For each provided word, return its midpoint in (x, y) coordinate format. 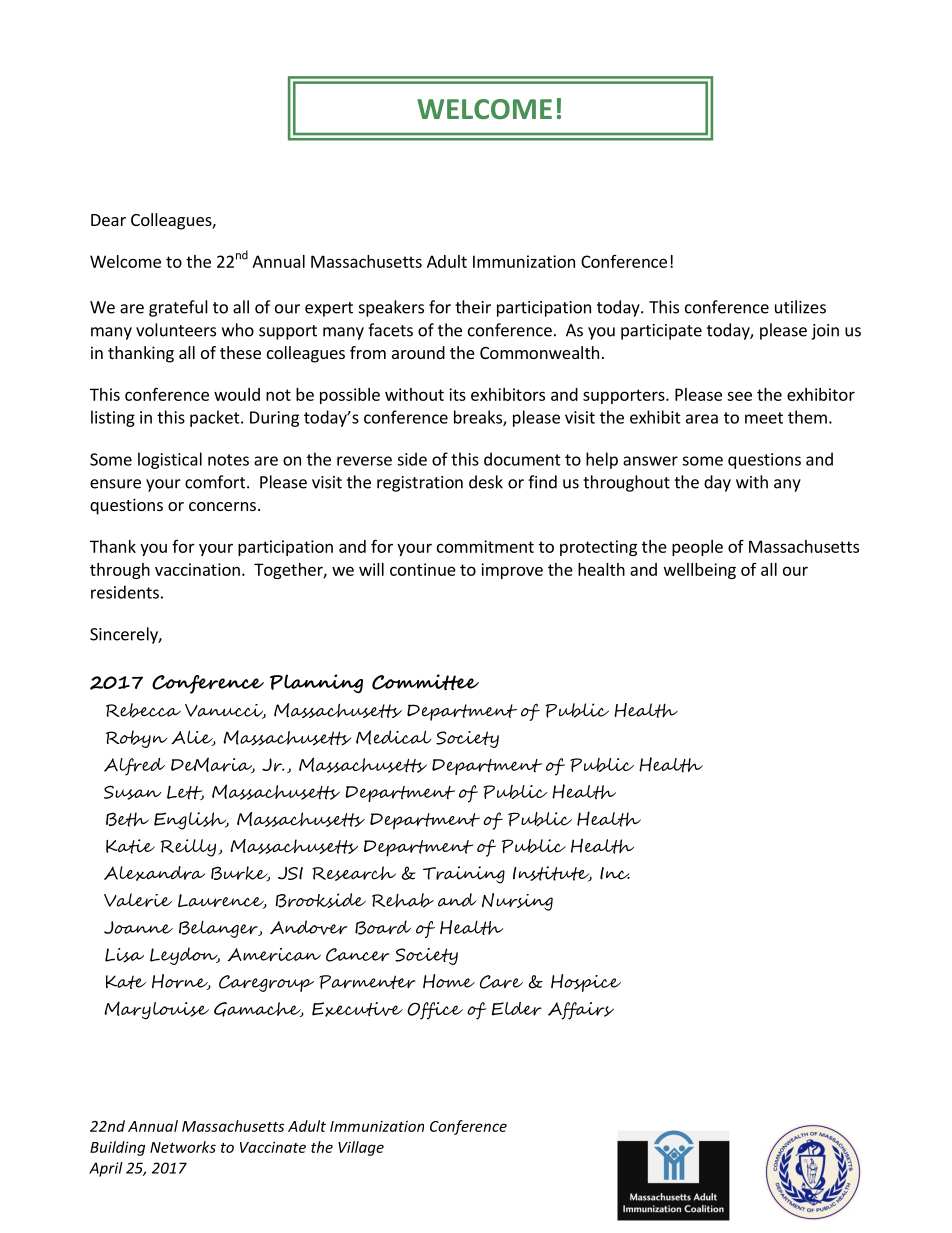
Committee (425, 682)
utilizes (800, 307)
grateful (178, 308)
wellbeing (700, 571)
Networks (183, 1147)
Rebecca (143, 710)
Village (361, 1148)
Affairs (581, 1011)
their (473, 307)
